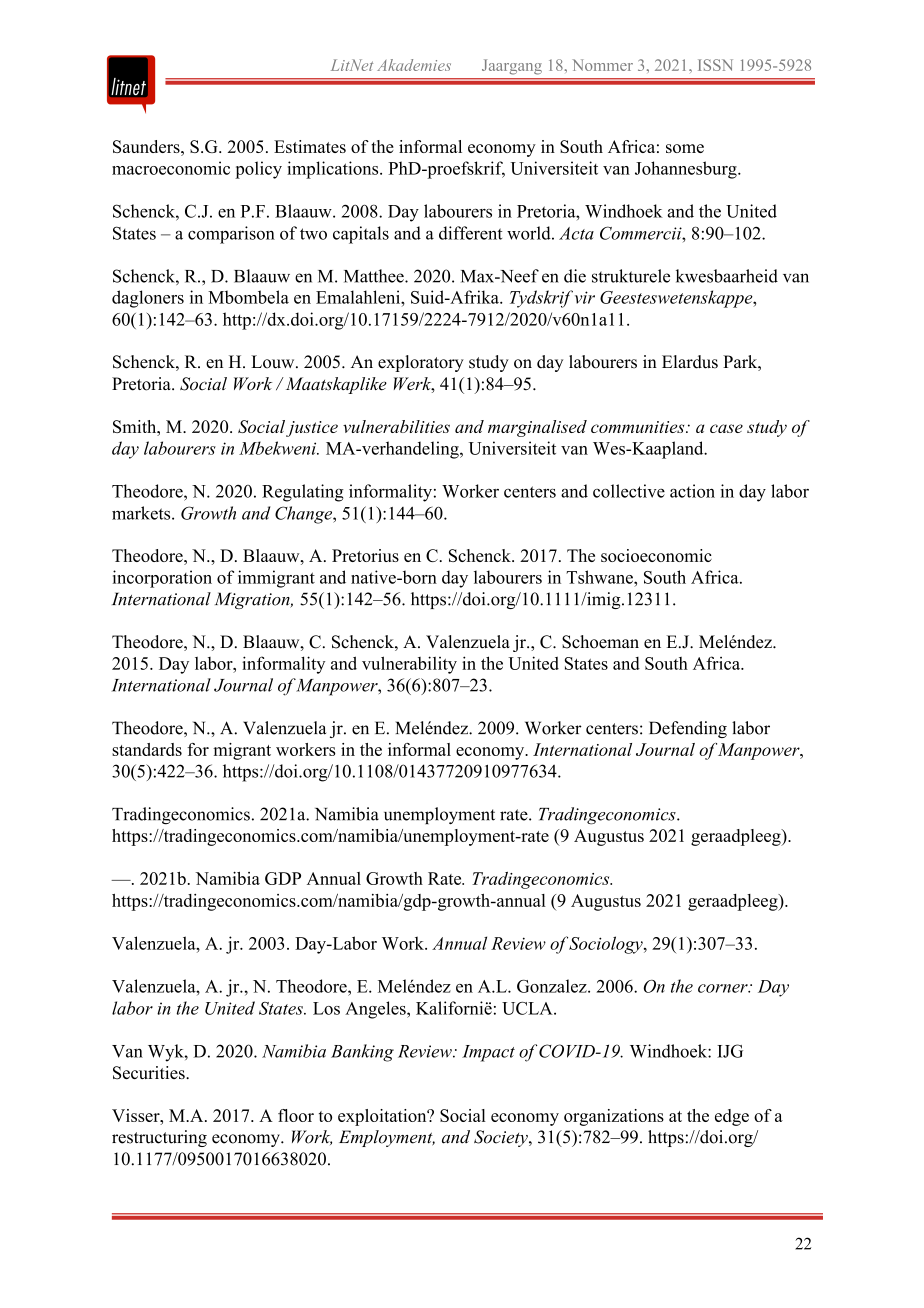 This document has width=924, height=1308. I want to click on implications, so click(334, 170).
